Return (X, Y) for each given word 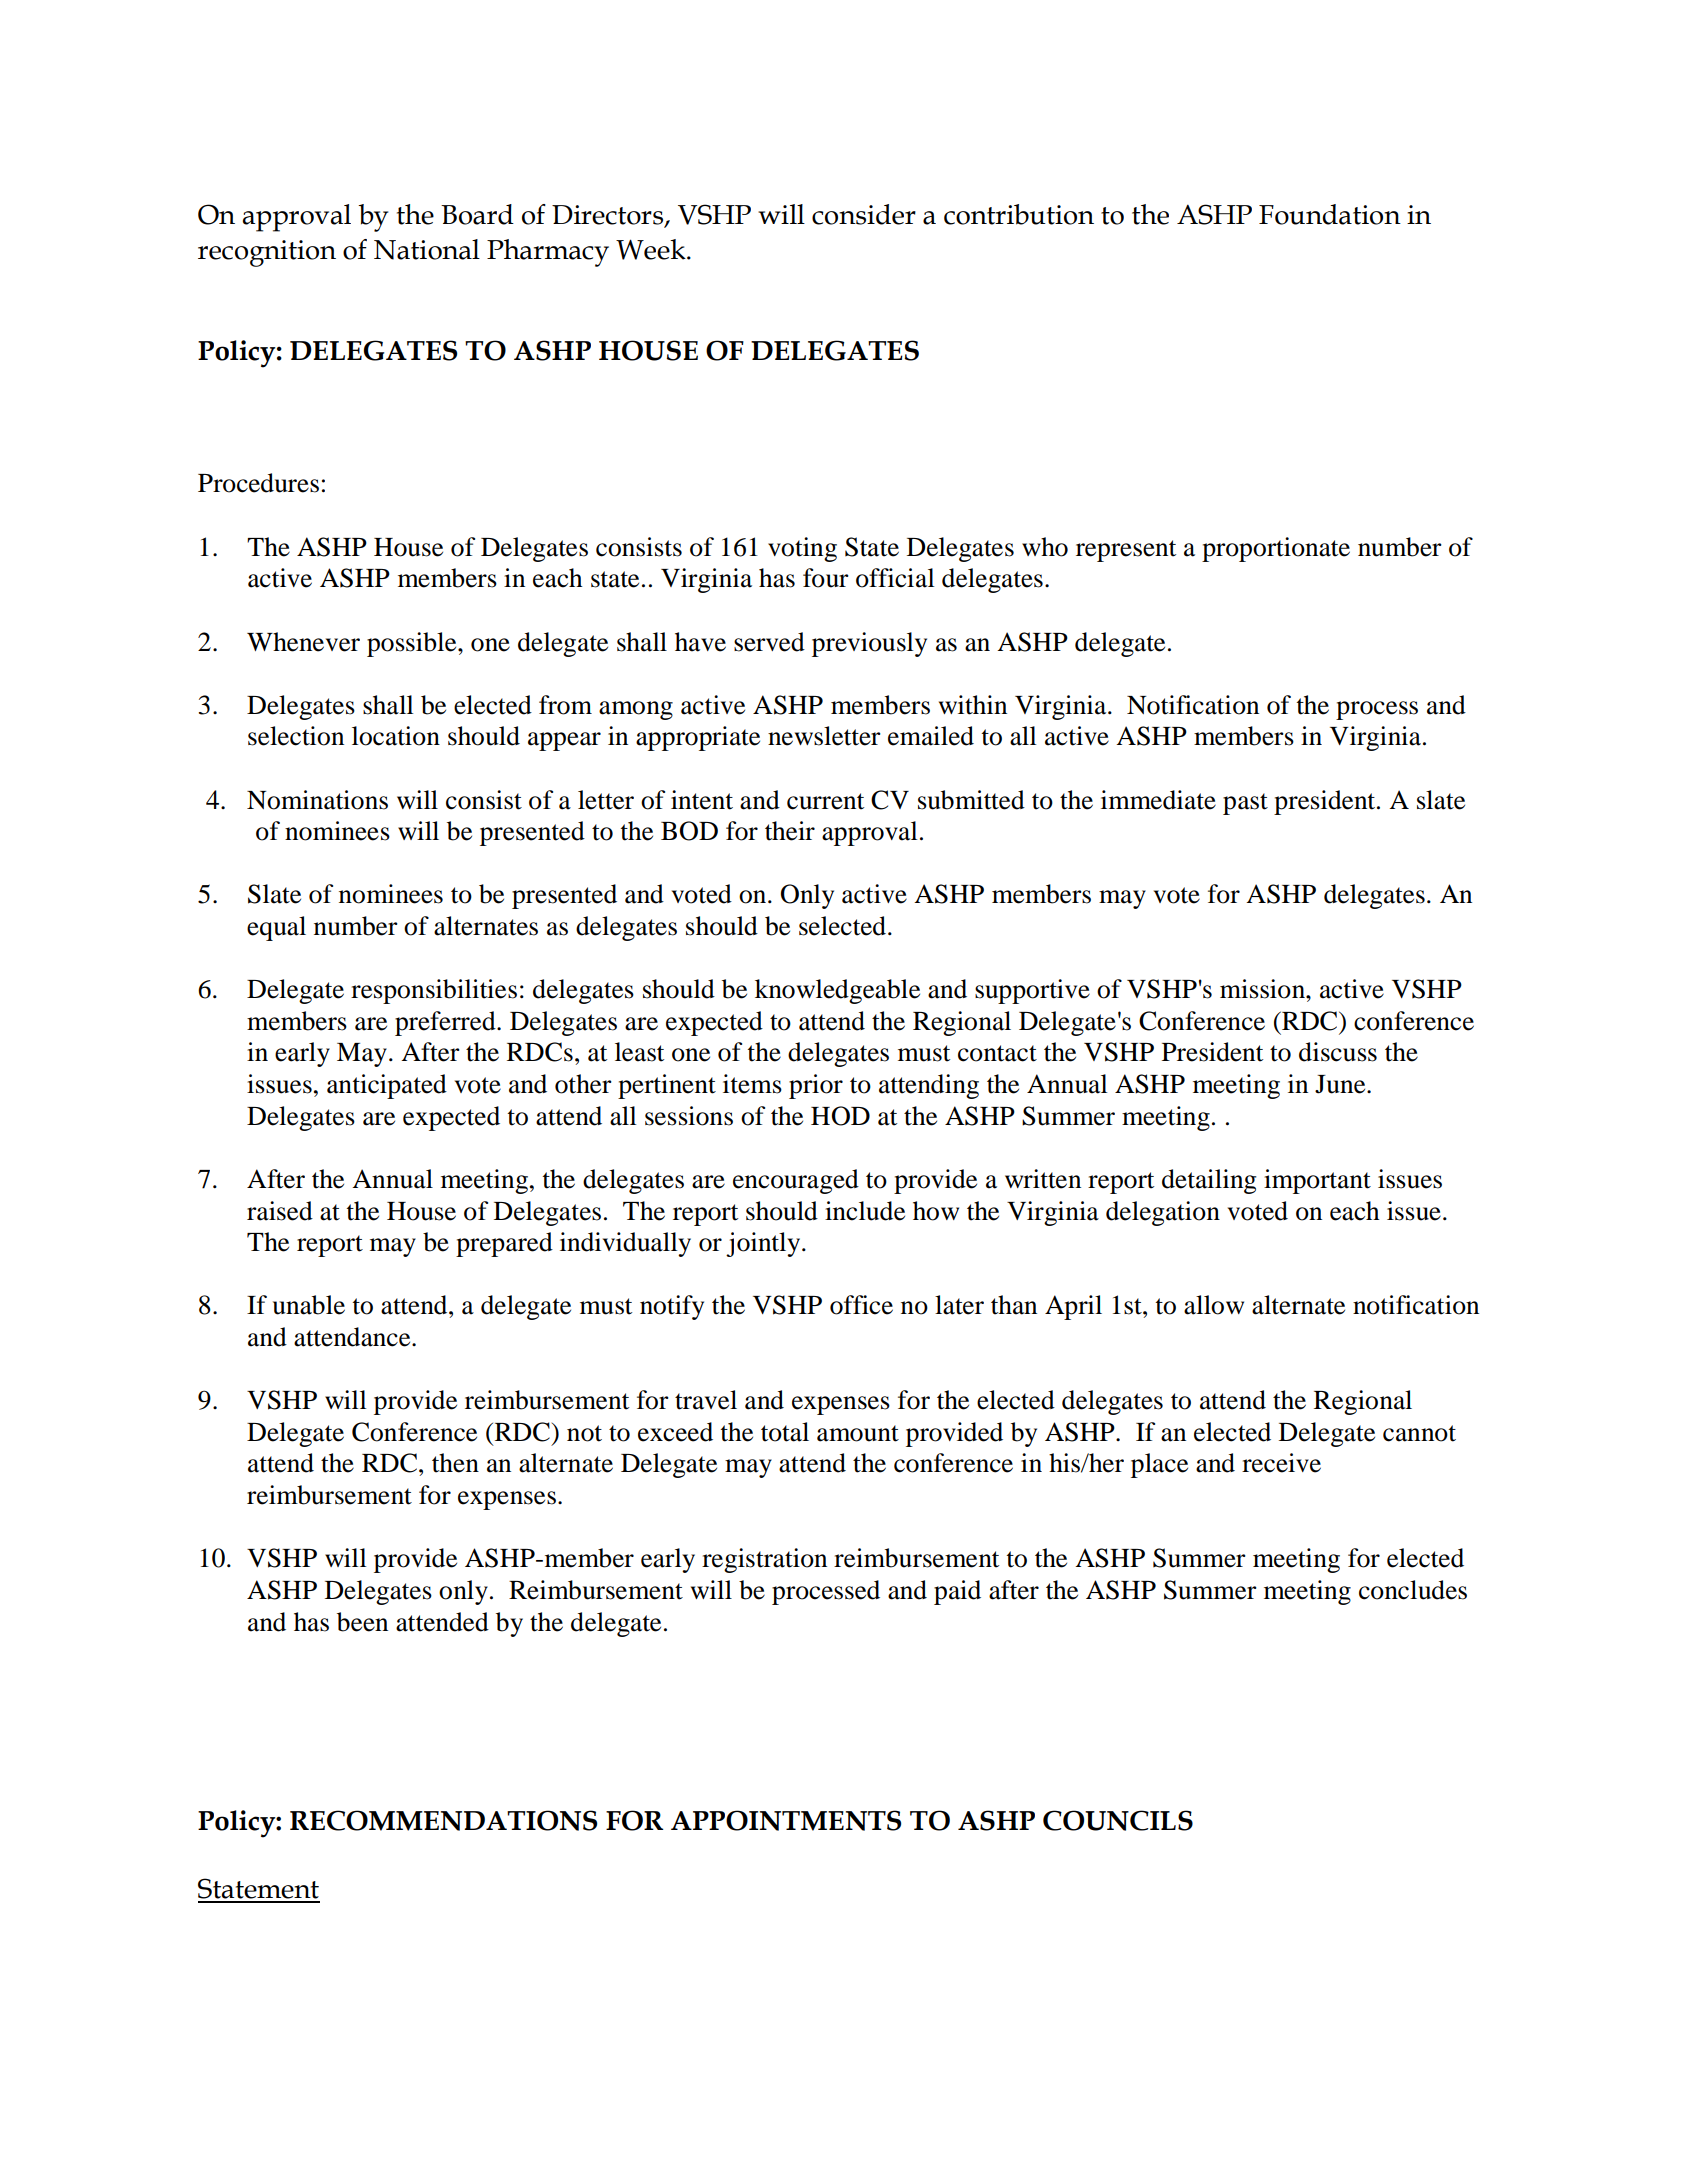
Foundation (1330, 214)
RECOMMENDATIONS (443, 1820)
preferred (446, 1023)
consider (864, 214)
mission (1263, 989)
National (427, 249)
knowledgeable (837, 991)
